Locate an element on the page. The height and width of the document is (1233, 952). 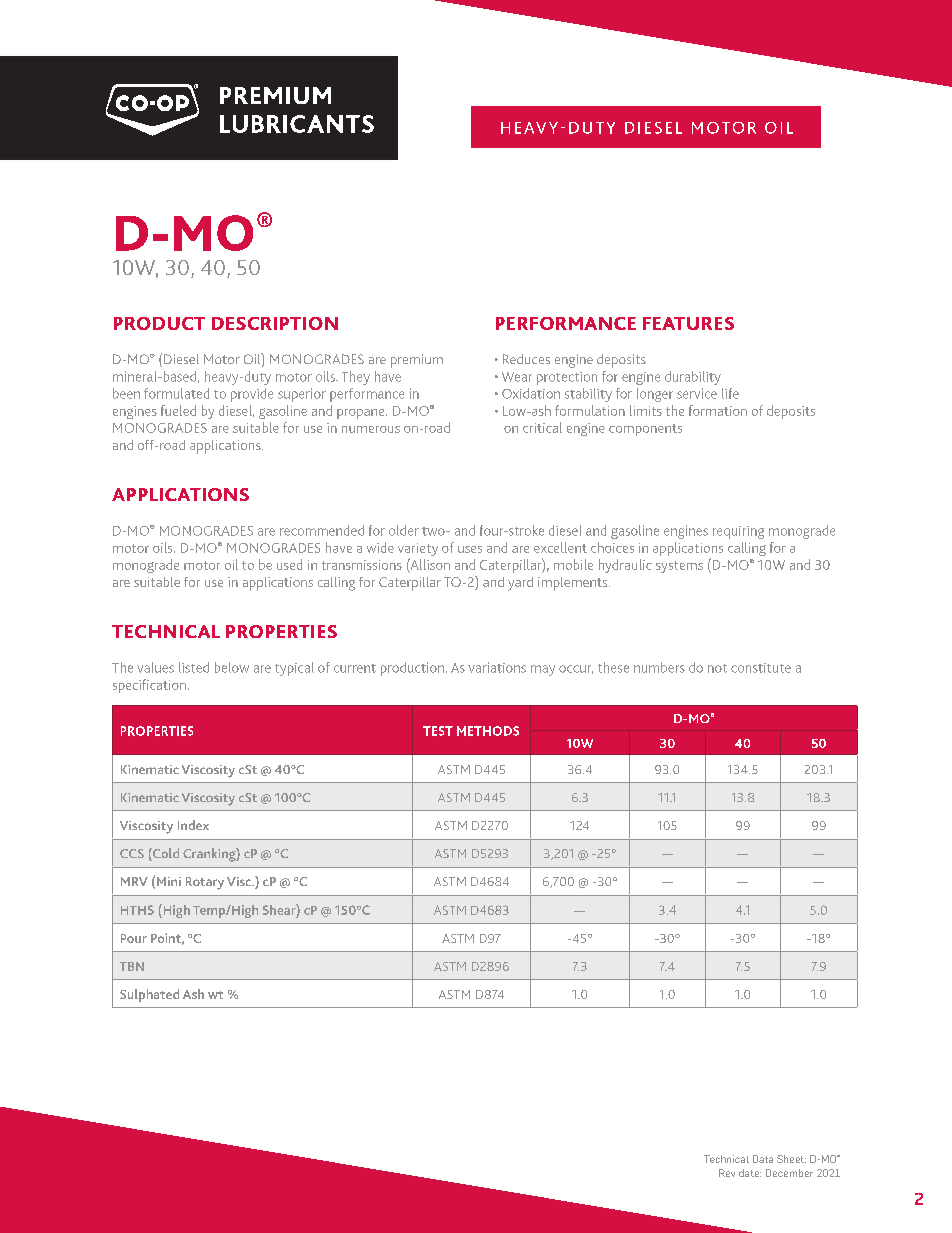
older is located at coordinates (404, 530).
